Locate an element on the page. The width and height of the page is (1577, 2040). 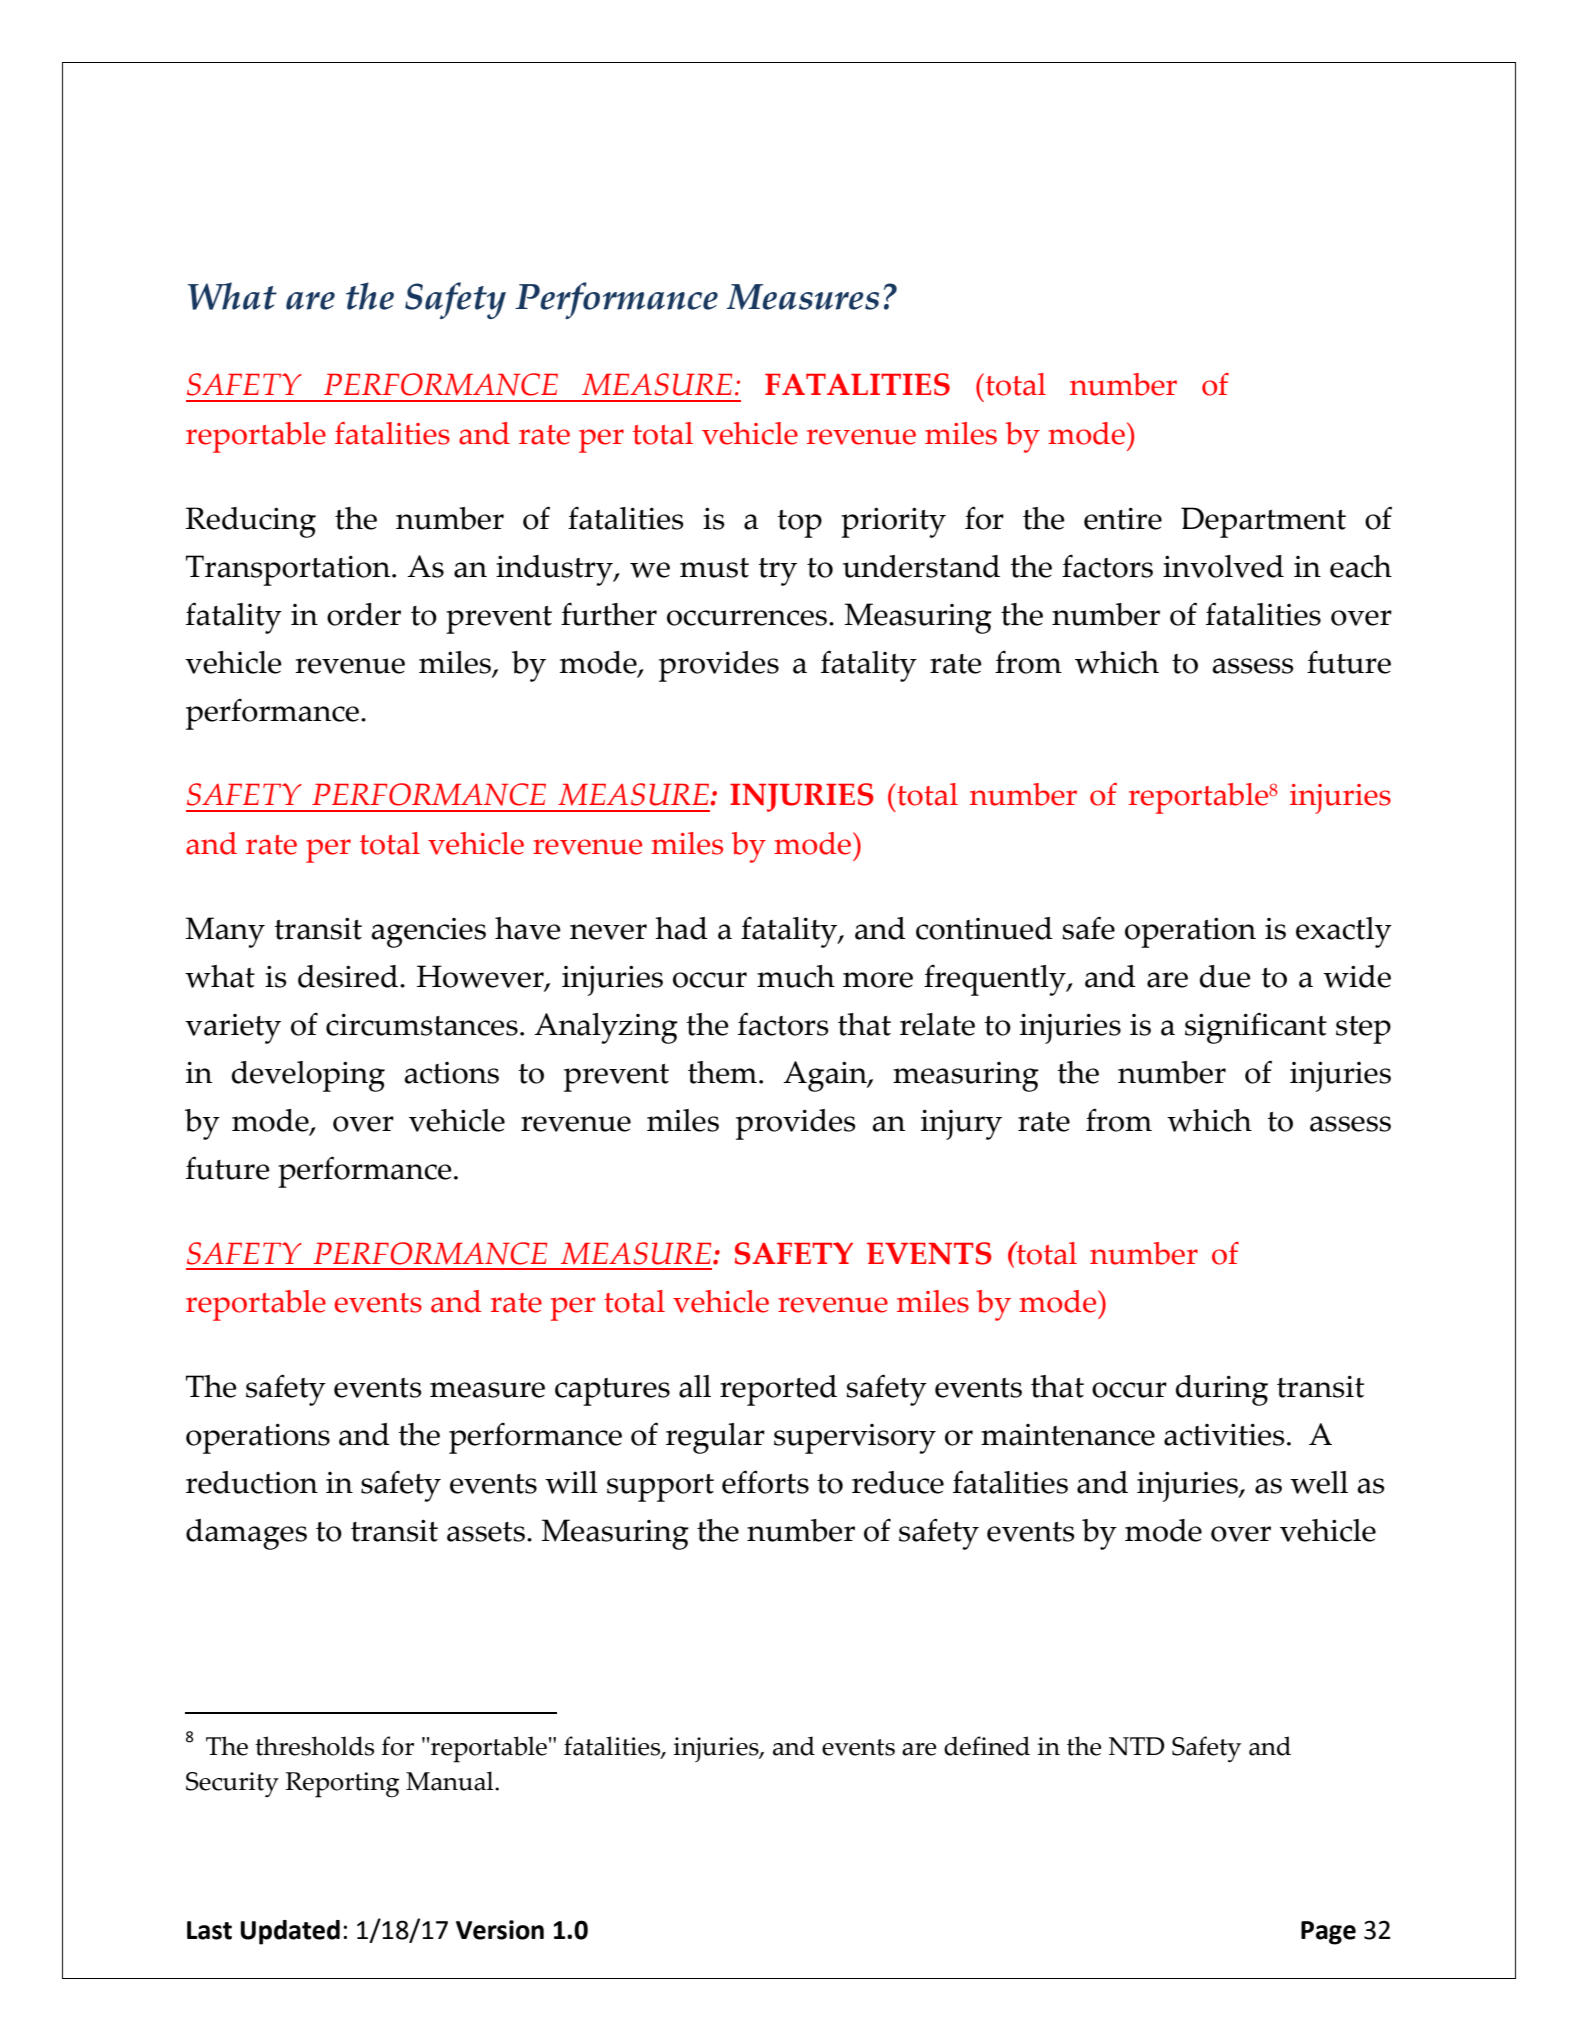
well is located at coordinates (1319, 1482).
